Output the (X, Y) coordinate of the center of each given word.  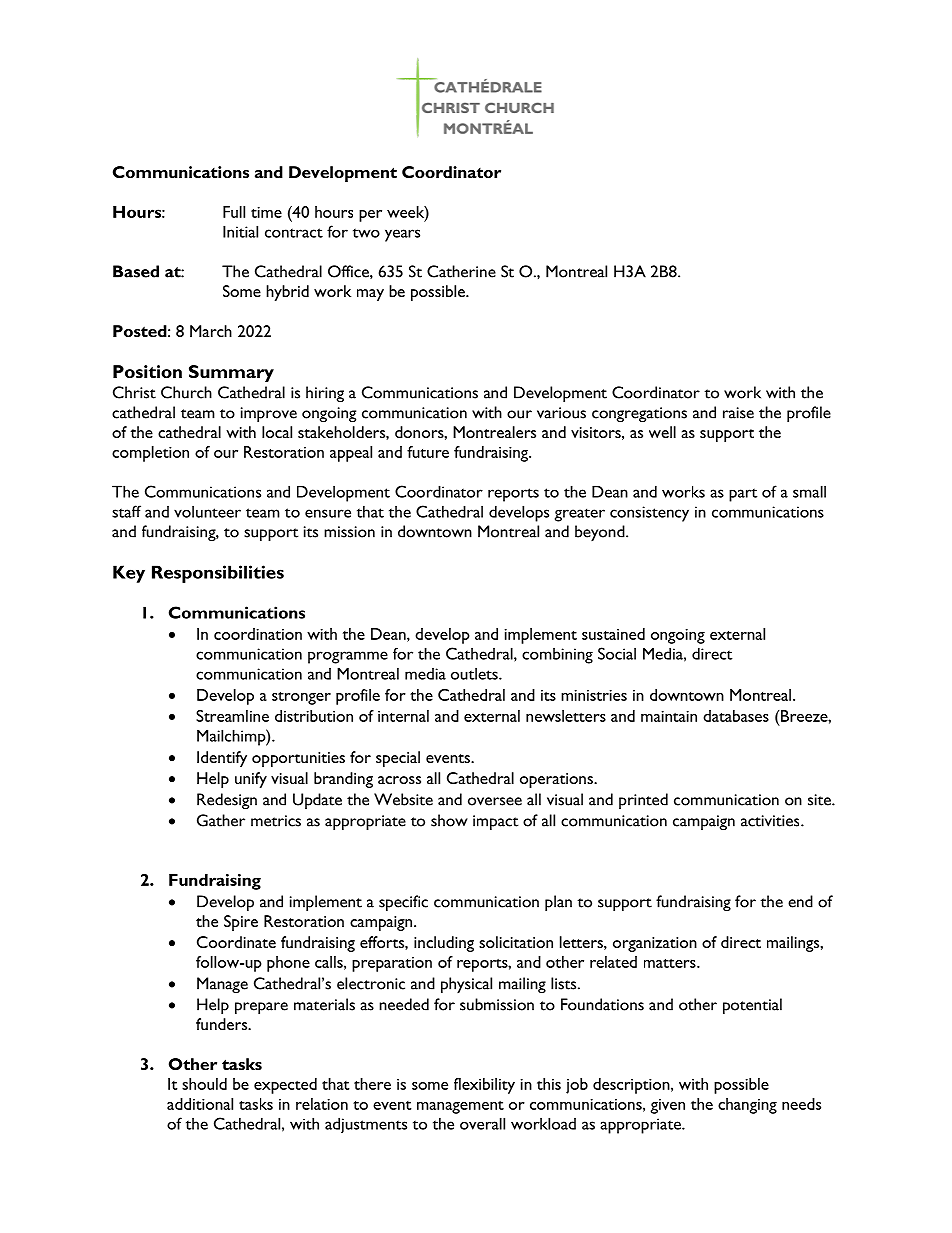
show (449, 820)
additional (200, 1104)
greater (580, 515)
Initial (240, 231)
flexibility (484, 1086)
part (743, 495)
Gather (221, 820)
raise (738, 413)
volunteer (207, 511)
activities (771, 821)
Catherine (461, 271)
